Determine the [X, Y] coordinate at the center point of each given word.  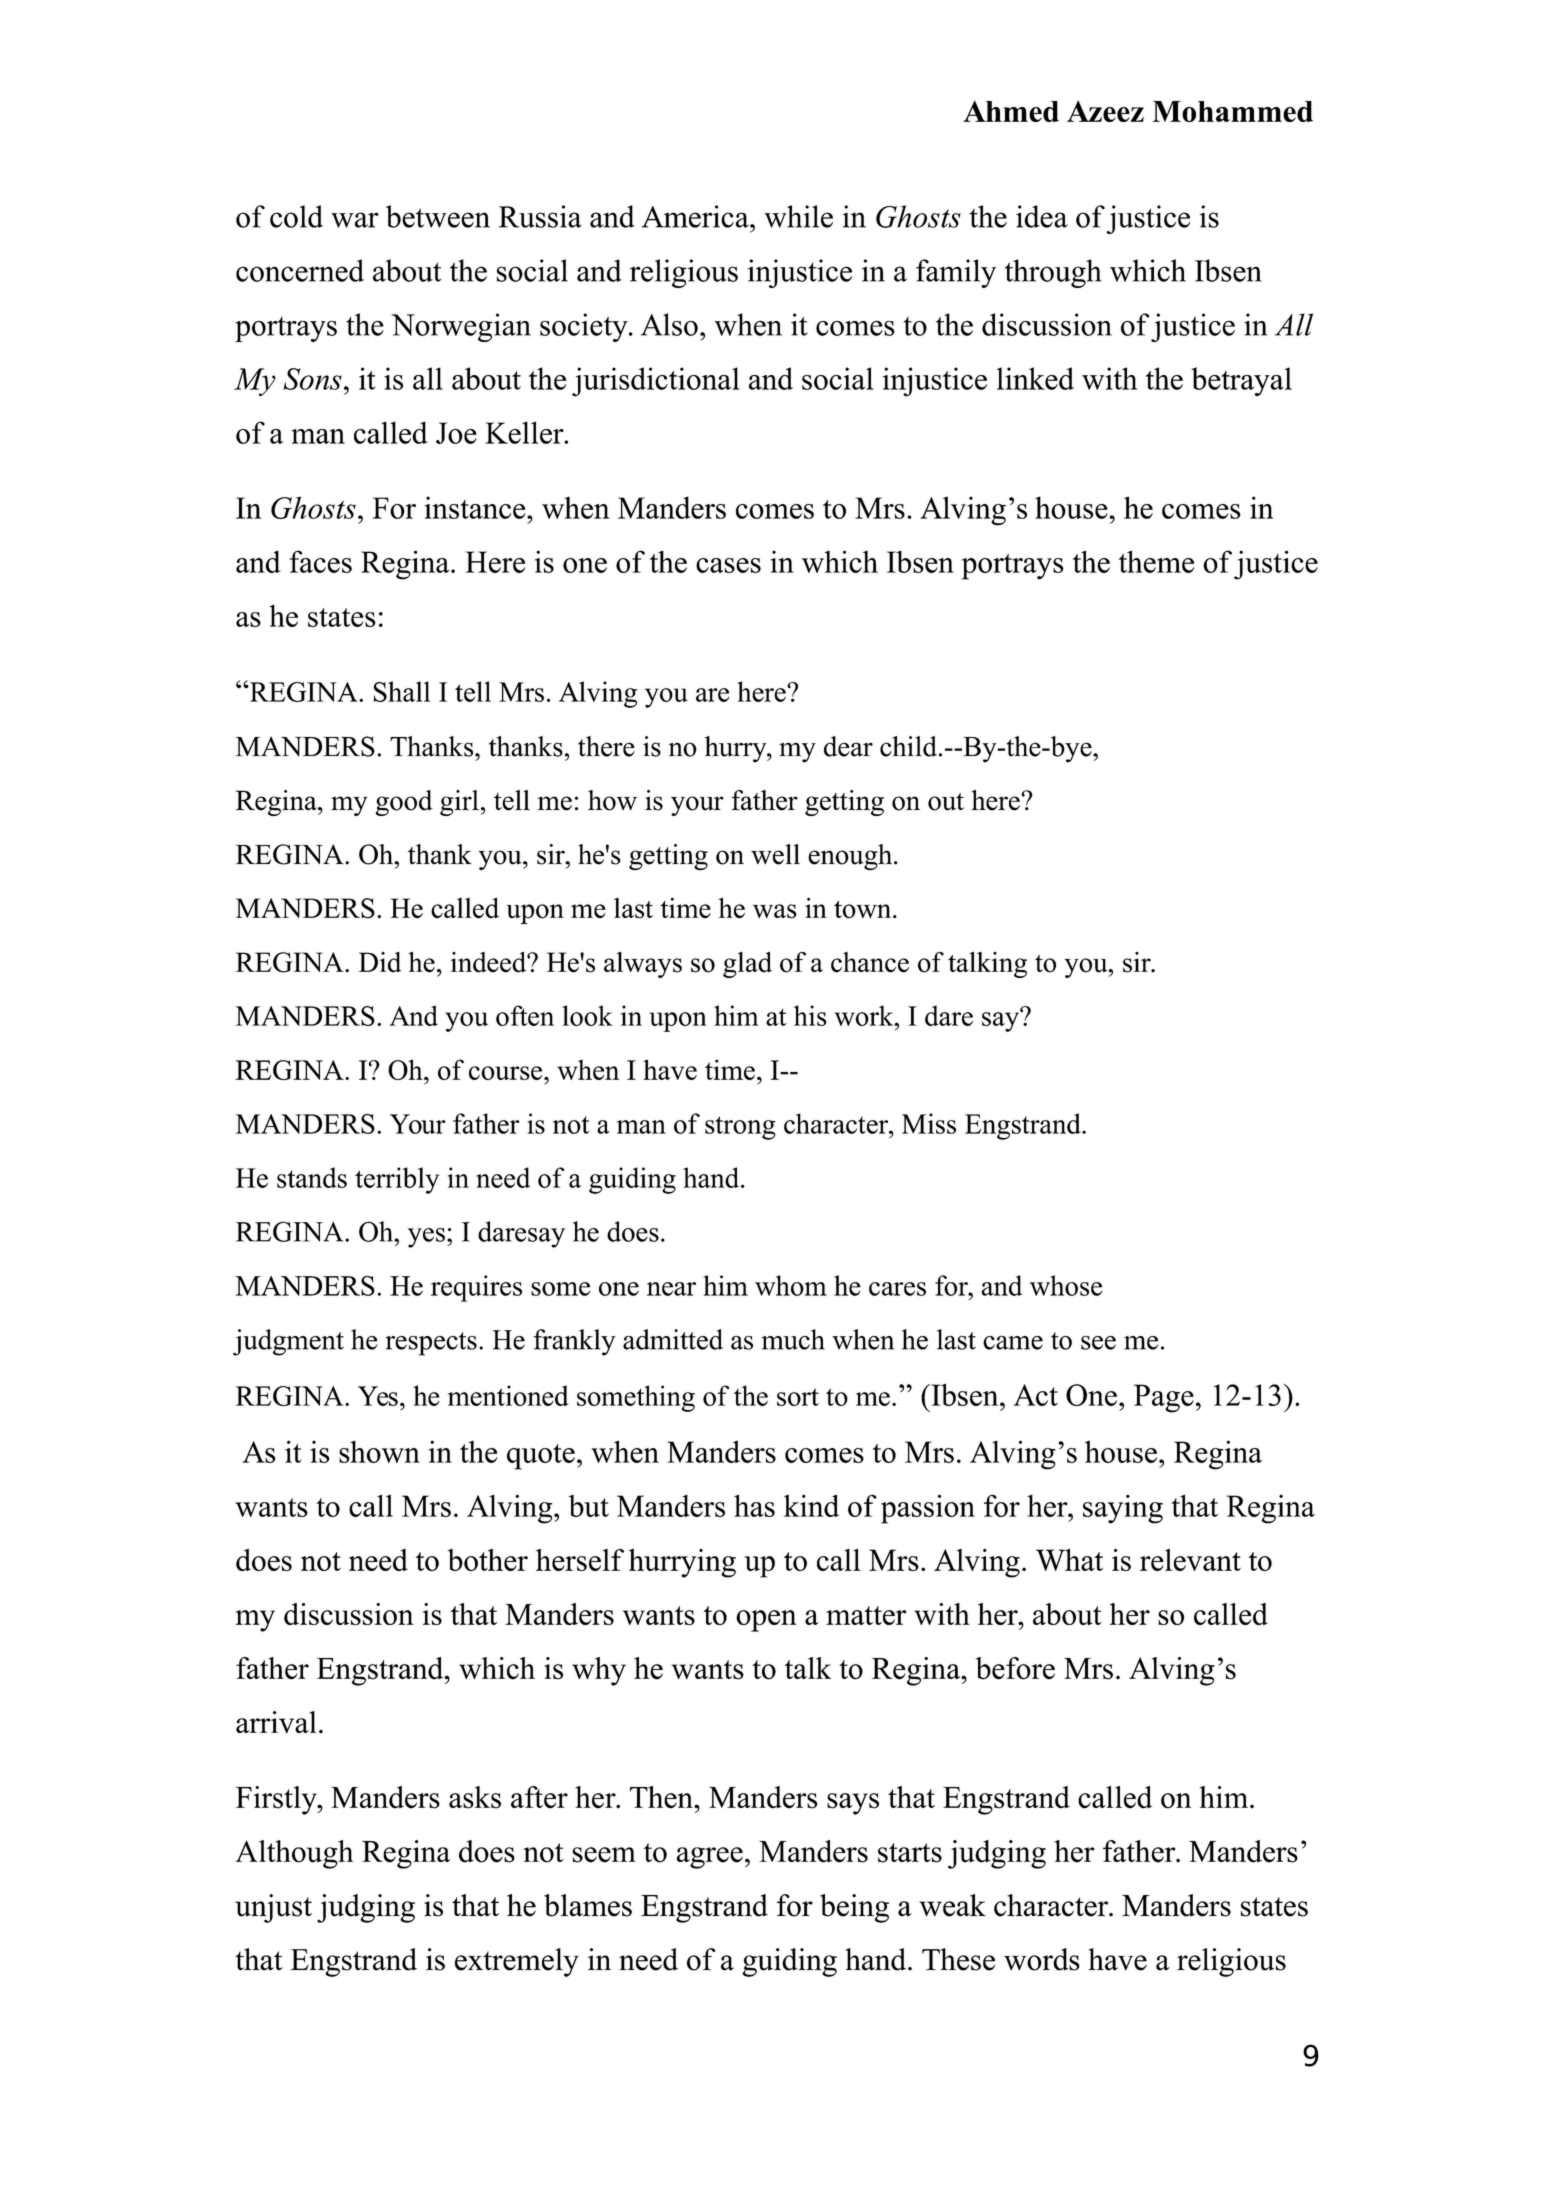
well [775, 854]
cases [728, 565]
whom [791, 1285]
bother [487, 1560]
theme [1156, 561]
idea [1042, 216]
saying [1123, 1509]
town [864, 910]
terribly [397, 1180]
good [404, 803]
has [754, 1505]
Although [294, 1854]
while [798, 216]
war [355, 220]
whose [1066, 1285]
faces [321, 561]
